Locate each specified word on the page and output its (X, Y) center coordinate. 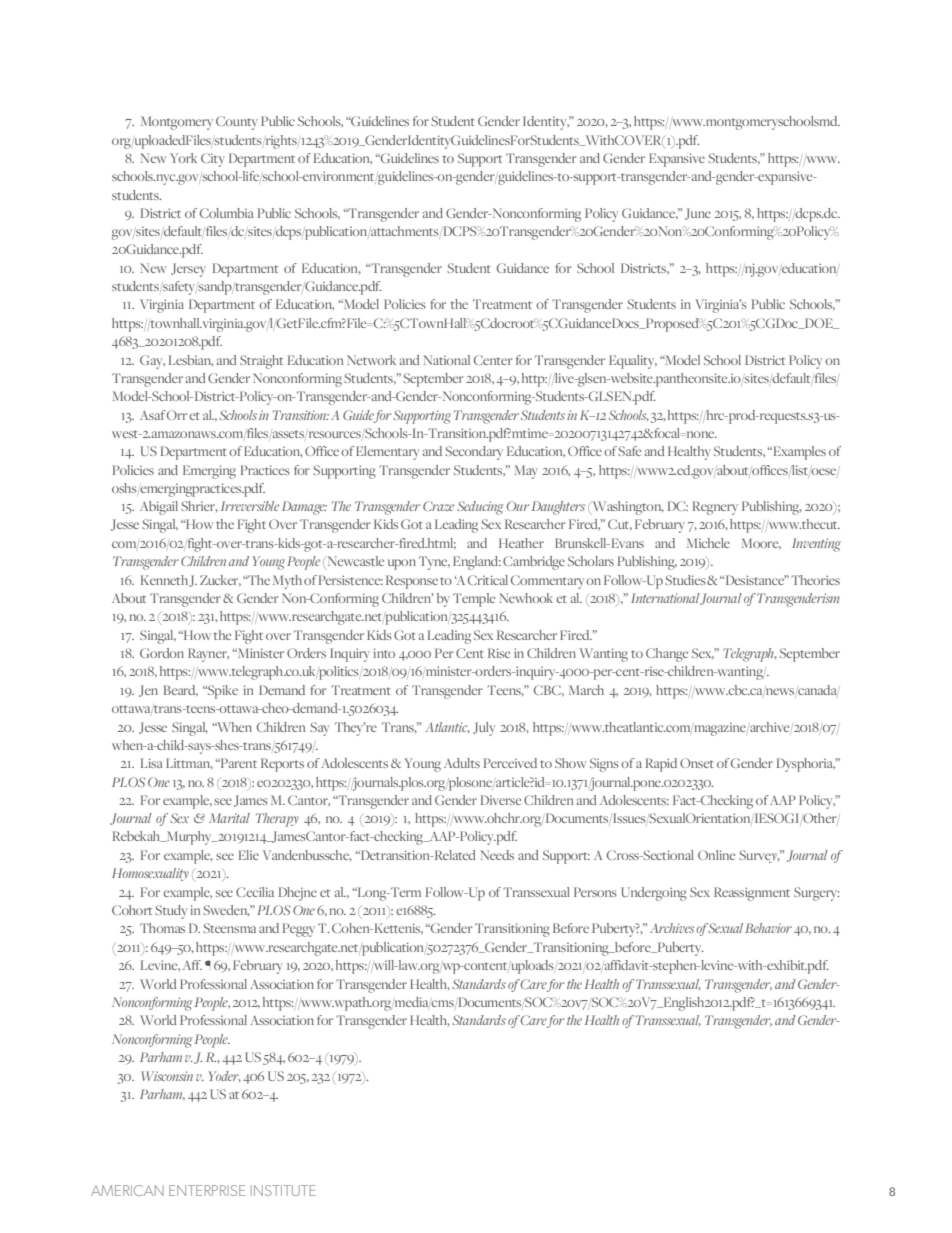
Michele (708, 543)
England (477, 563)
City (213, 160)
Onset (697, 763)
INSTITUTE (283, 1190)
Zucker (220, 580)
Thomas (162, 928)
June (698, 214)
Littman (189, 763)
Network (371, 360)
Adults (462, 763)
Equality (633, 362)
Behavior (768, 928)
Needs (497, 855)
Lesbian (191, 360)
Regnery (715, 508)
